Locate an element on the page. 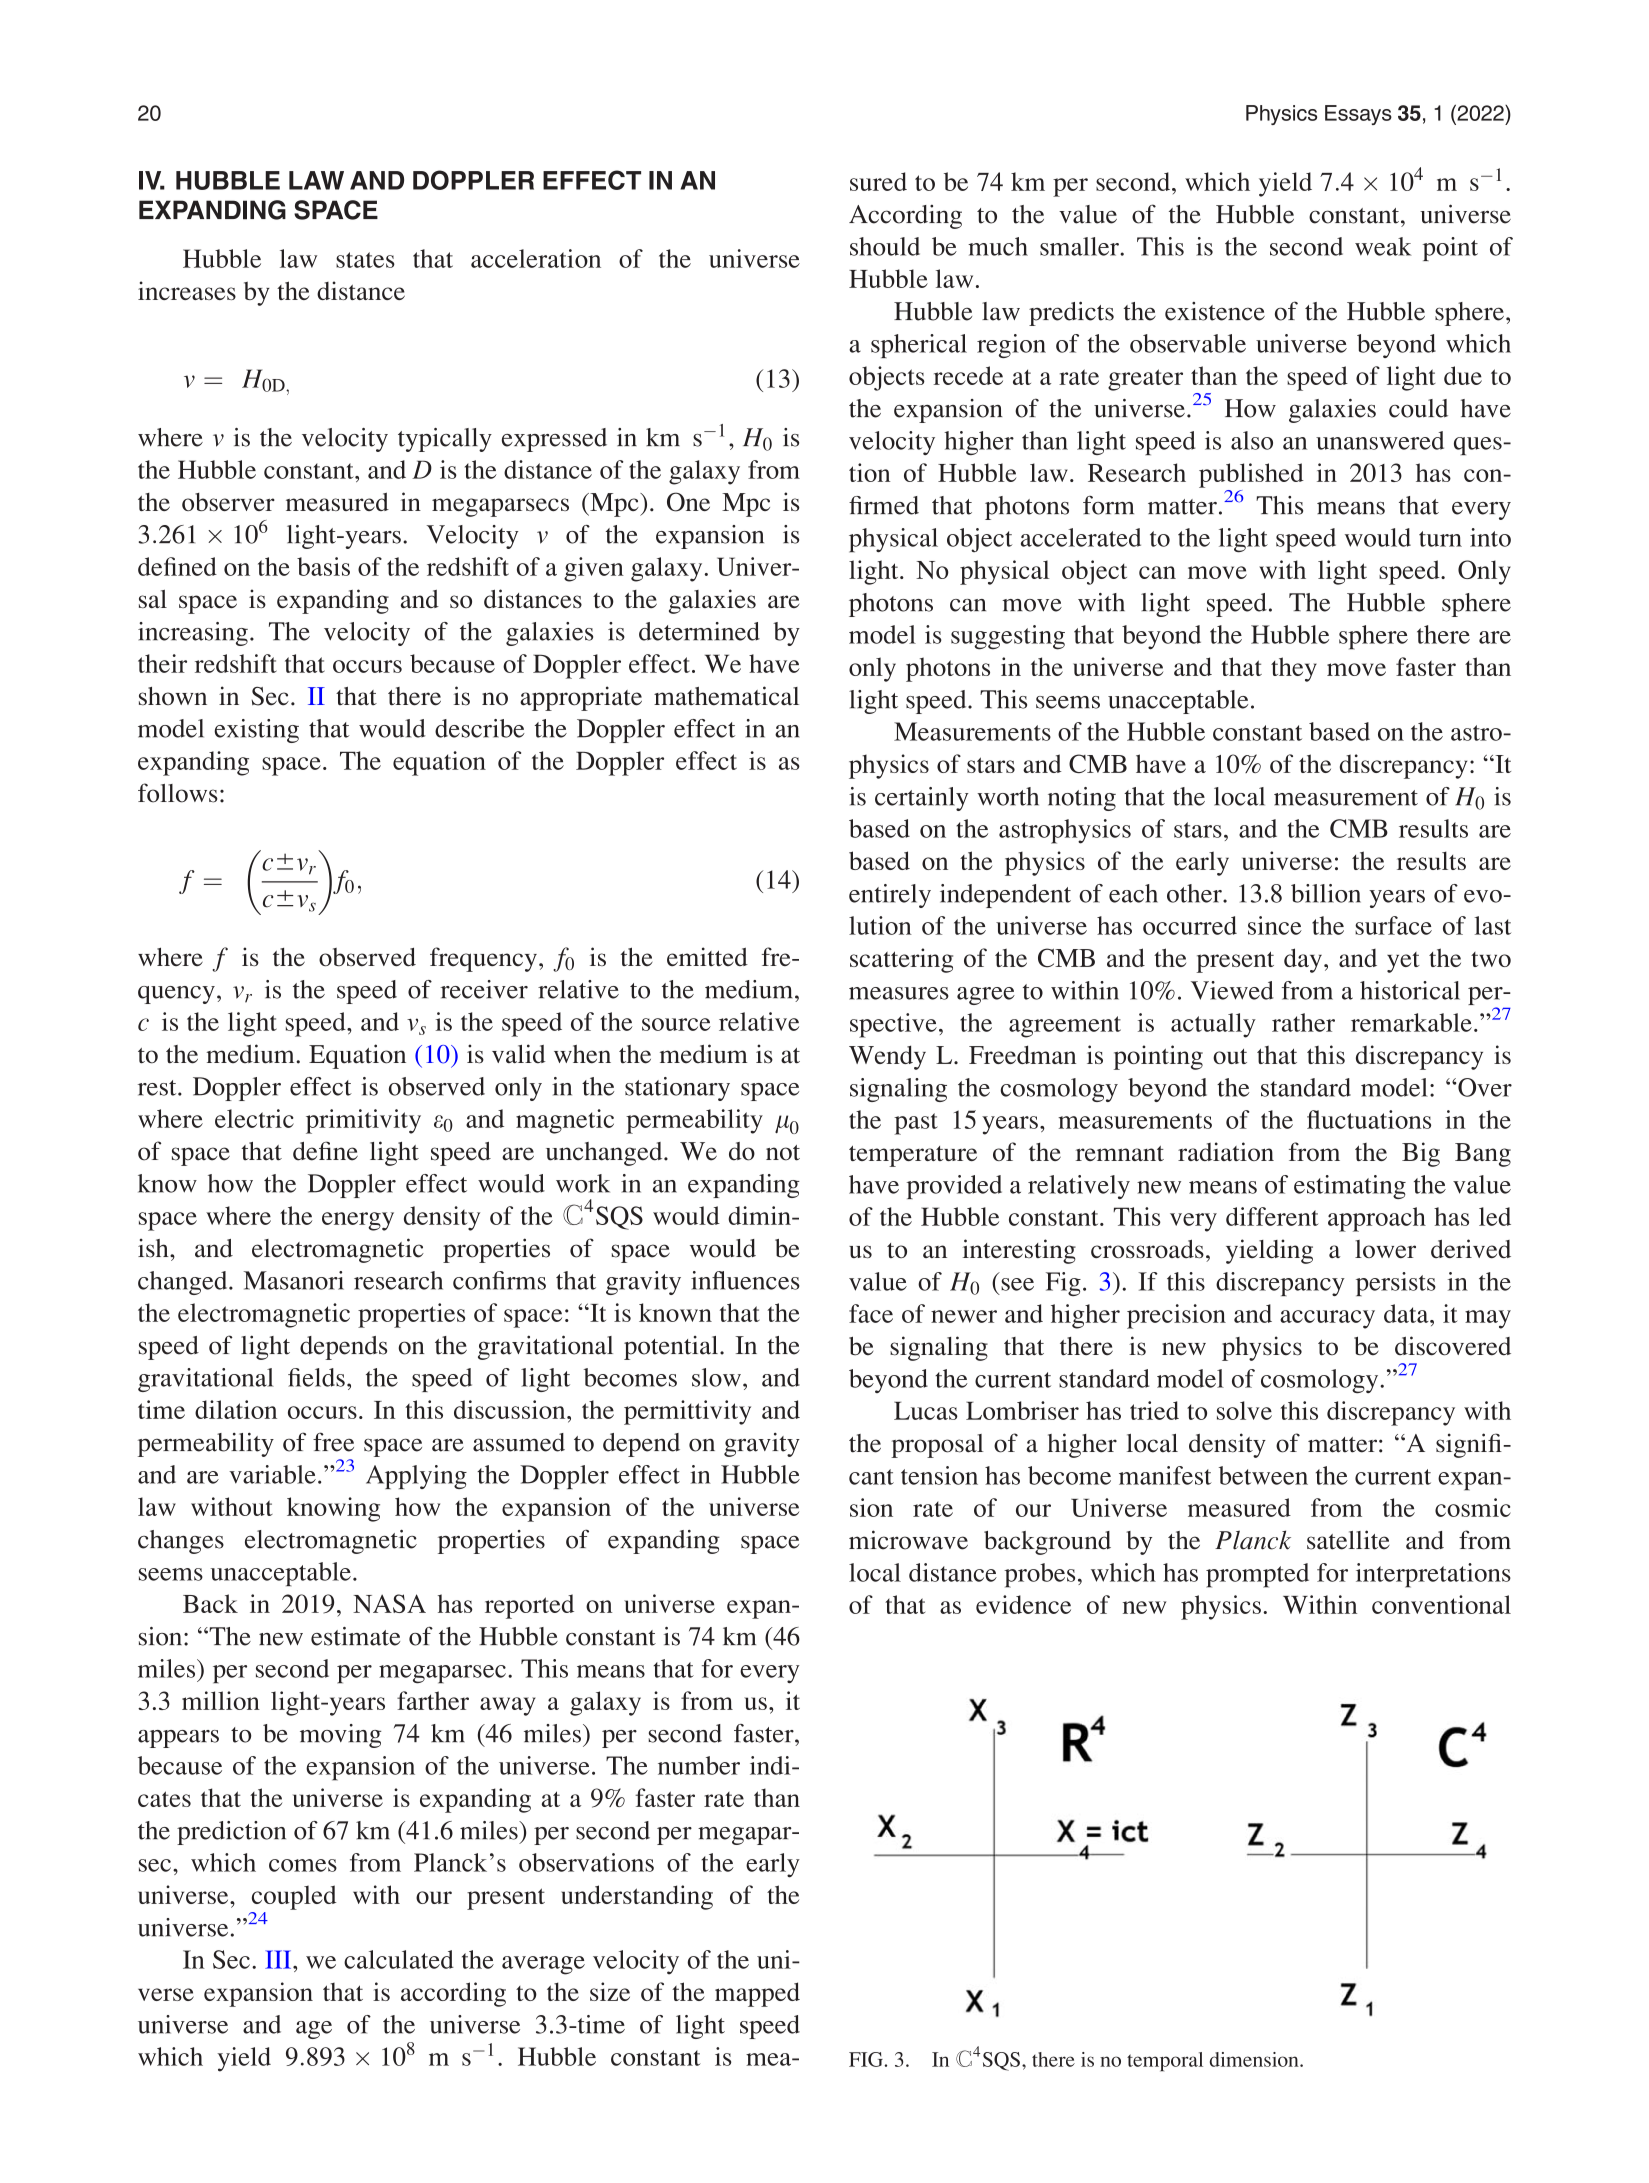  Lucas is located at coordinates (926, 1411).
